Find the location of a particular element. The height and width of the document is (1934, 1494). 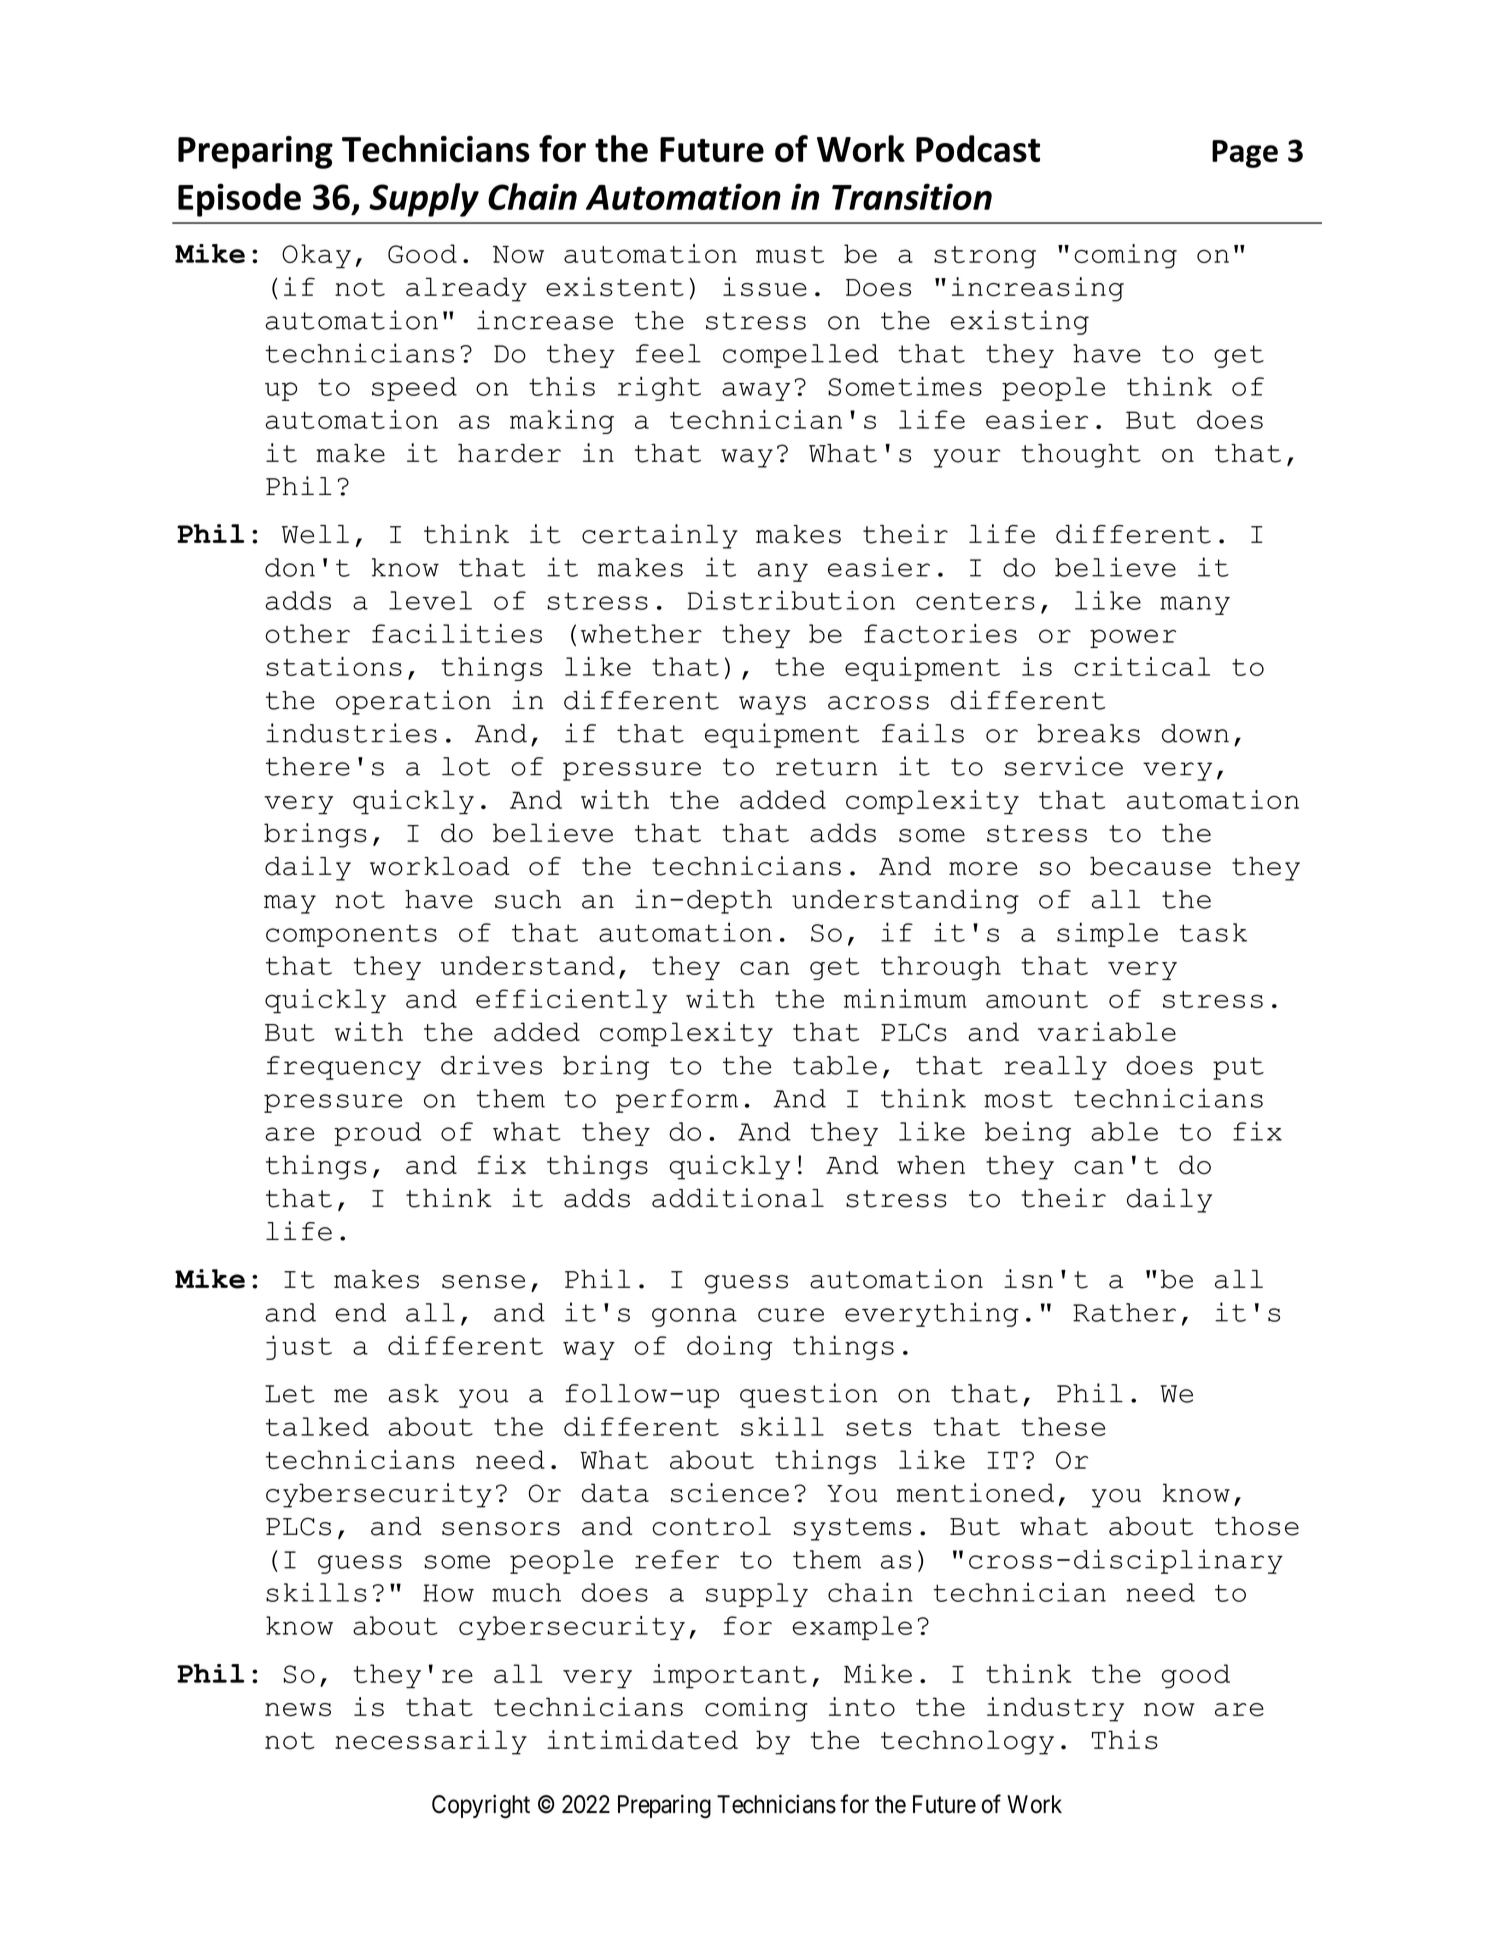

news is located at coordinates (298, 1710).
